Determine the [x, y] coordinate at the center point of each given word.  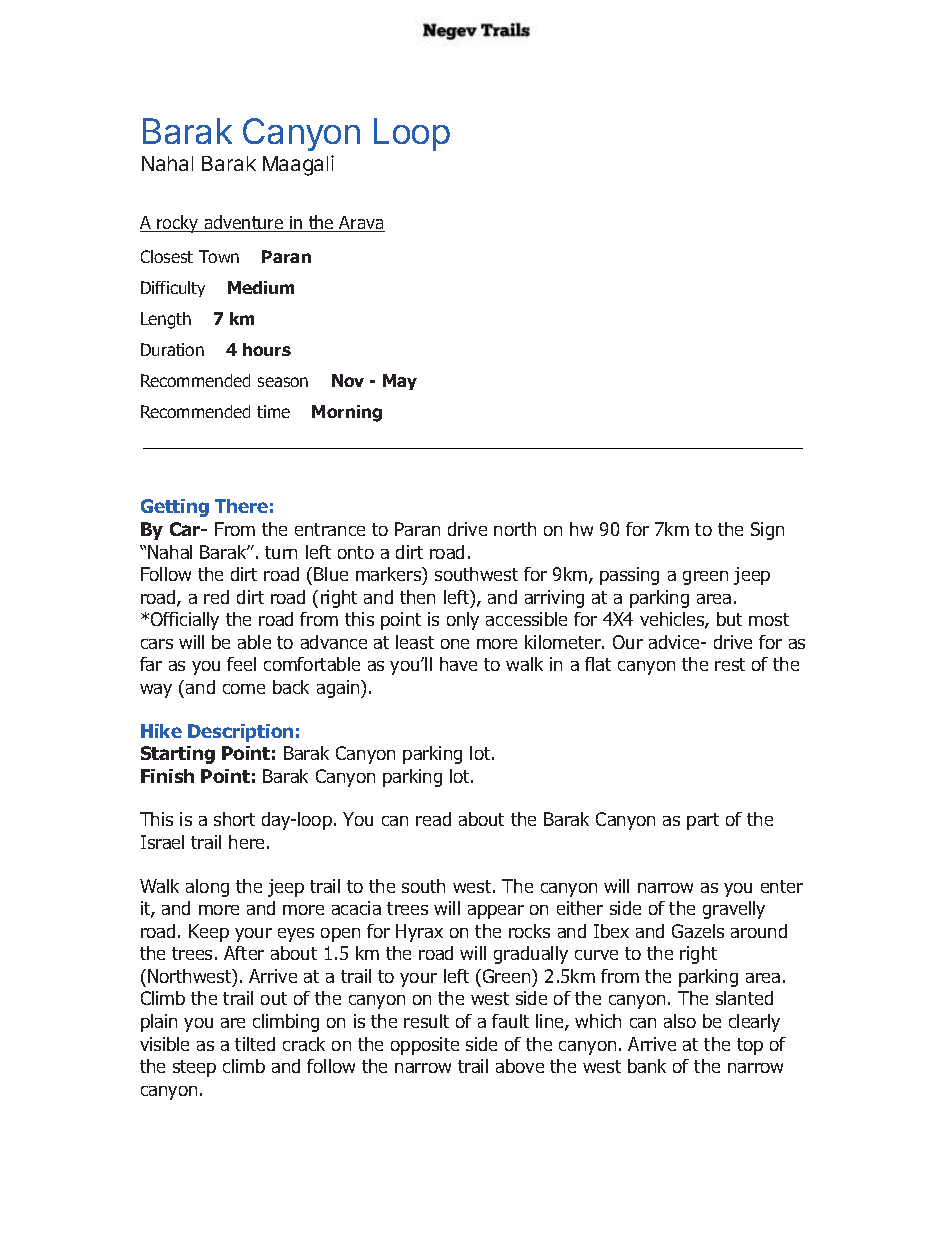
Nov [348, 380]
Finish [167, 776]
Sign [767, 531]
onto [356, 552]
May [400, 382]
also [680, 1021]
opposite [425, 1046]
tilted [255, 1044]
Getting [175, 508]
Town [219, 256]
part [703, 821]
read [433, 819]
